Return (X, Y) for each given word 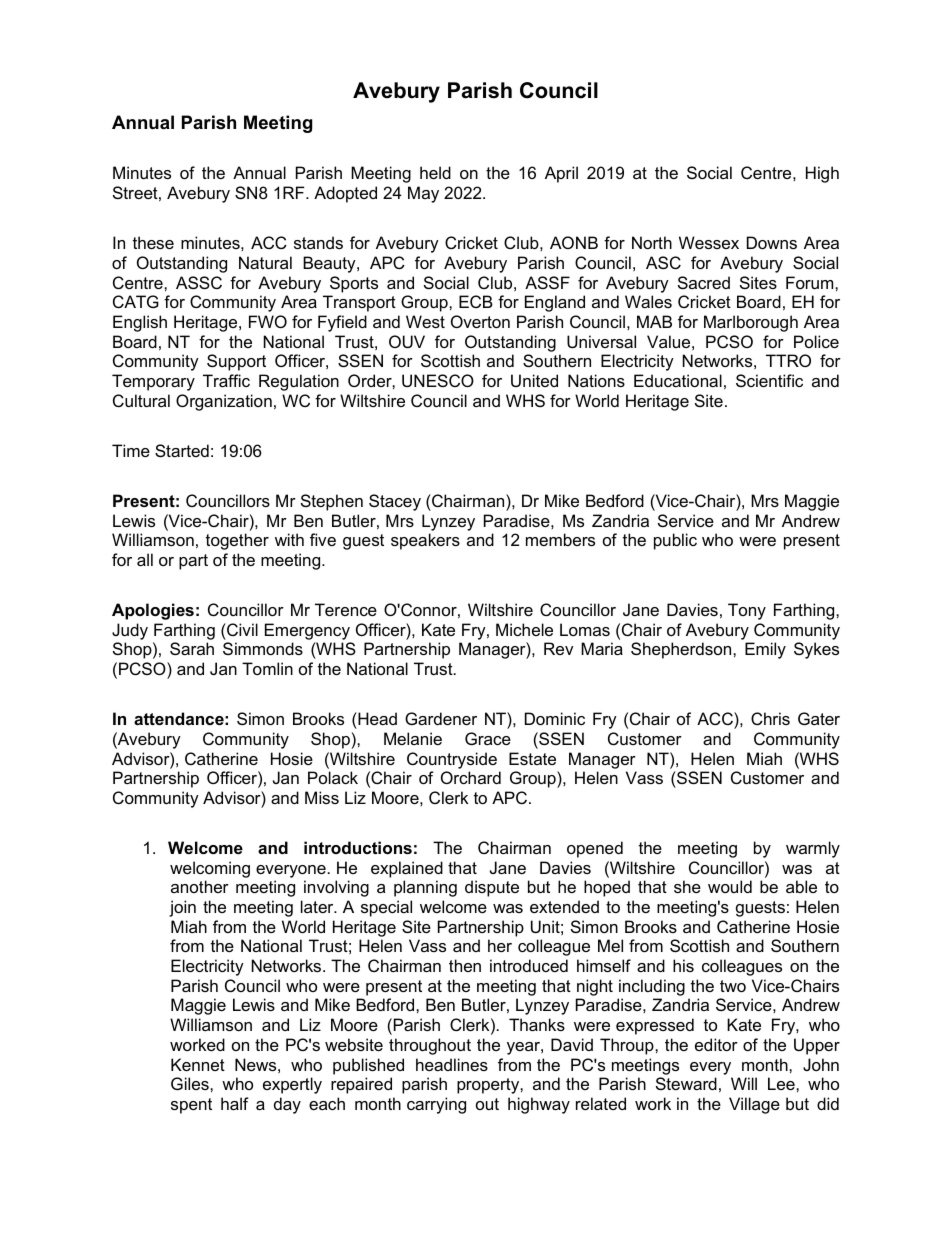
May (423, 194)
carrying (436, 1105)
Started (182, 450)
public (675, 541)
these (153, 242)
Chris (770, 718)
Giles (191, 1083)
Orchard (471, 777)
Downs (772, 242)
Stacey (395, 502)
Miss (322, 797)
